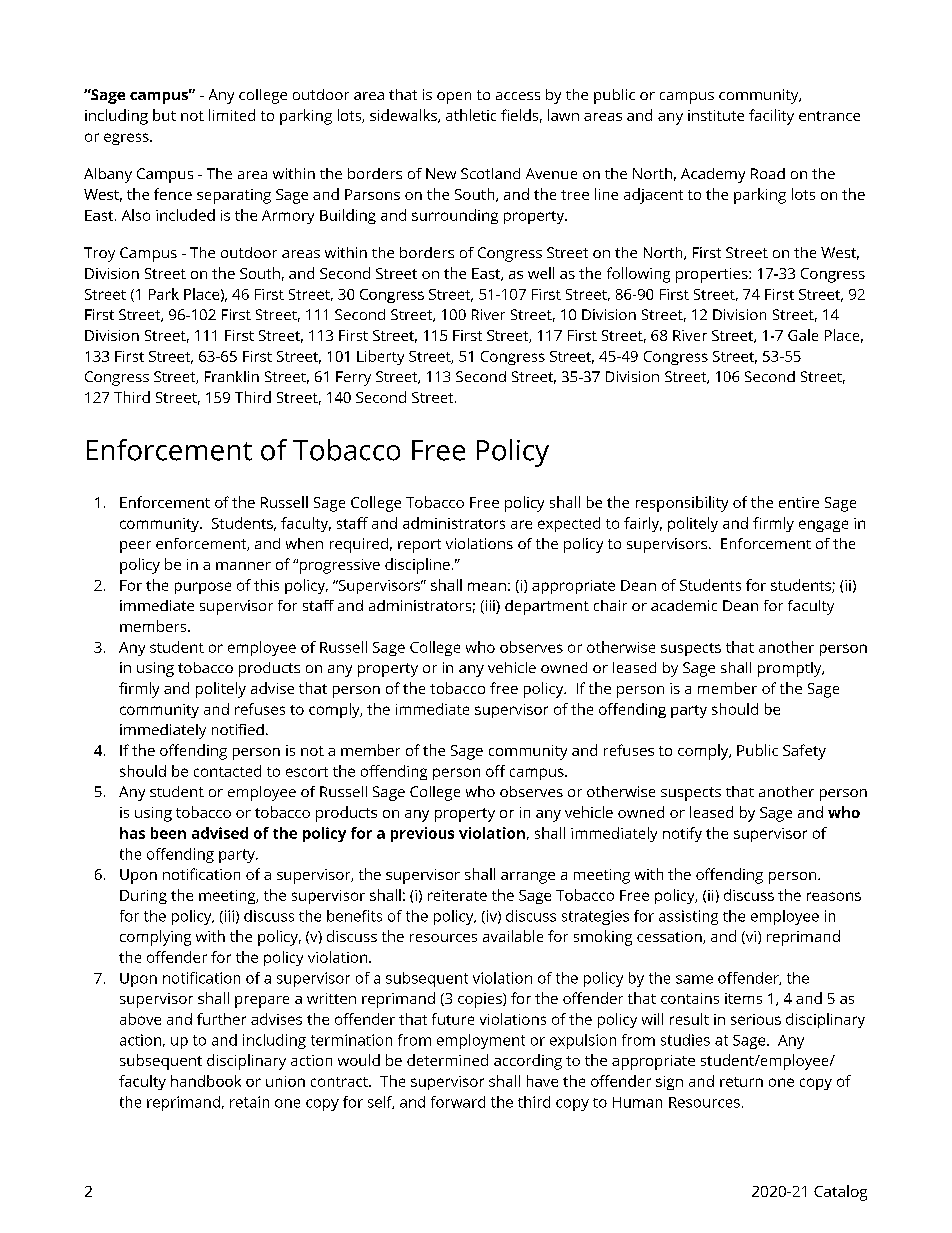  Describe the element at coordinates (380, 357) in the screenshot. I see `Liberty` at that location.
